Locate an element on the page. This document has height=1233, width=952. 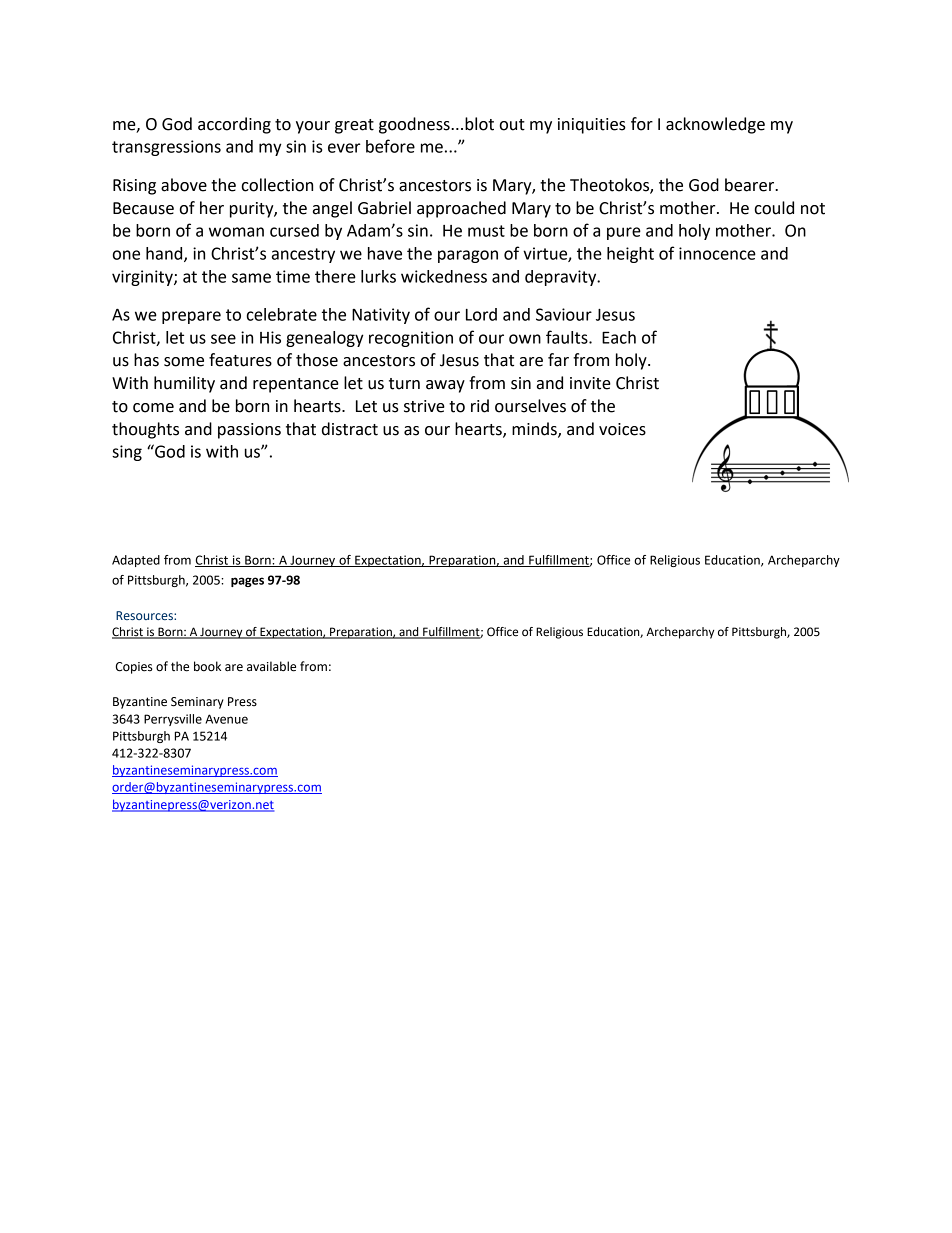
rid is located at coordinates (480, 406).
